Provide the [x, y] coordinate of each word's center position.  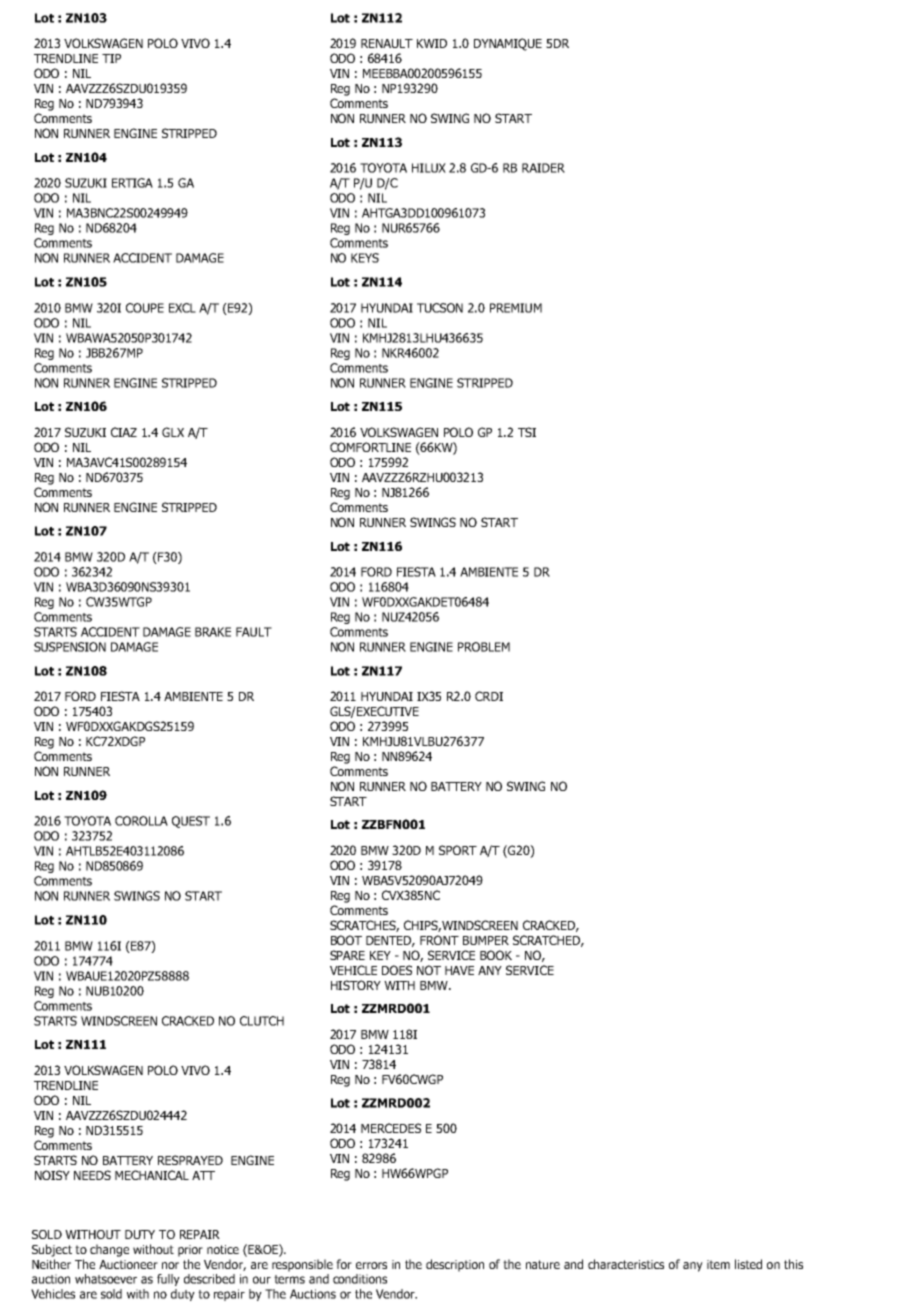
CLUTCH [262, 1021]
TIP [111, 58]
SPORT [458, 850]
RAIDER [543, 168]
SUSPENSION [70, 647]
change [109, 1250]
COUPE [145, 308]
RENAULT [387, 43]
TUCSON [440, 308]
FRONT [439, 940]
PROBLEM [484, 647]
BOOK [496, 955]
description [455, 1265]
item [718, 1264]
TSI [527, 432]
